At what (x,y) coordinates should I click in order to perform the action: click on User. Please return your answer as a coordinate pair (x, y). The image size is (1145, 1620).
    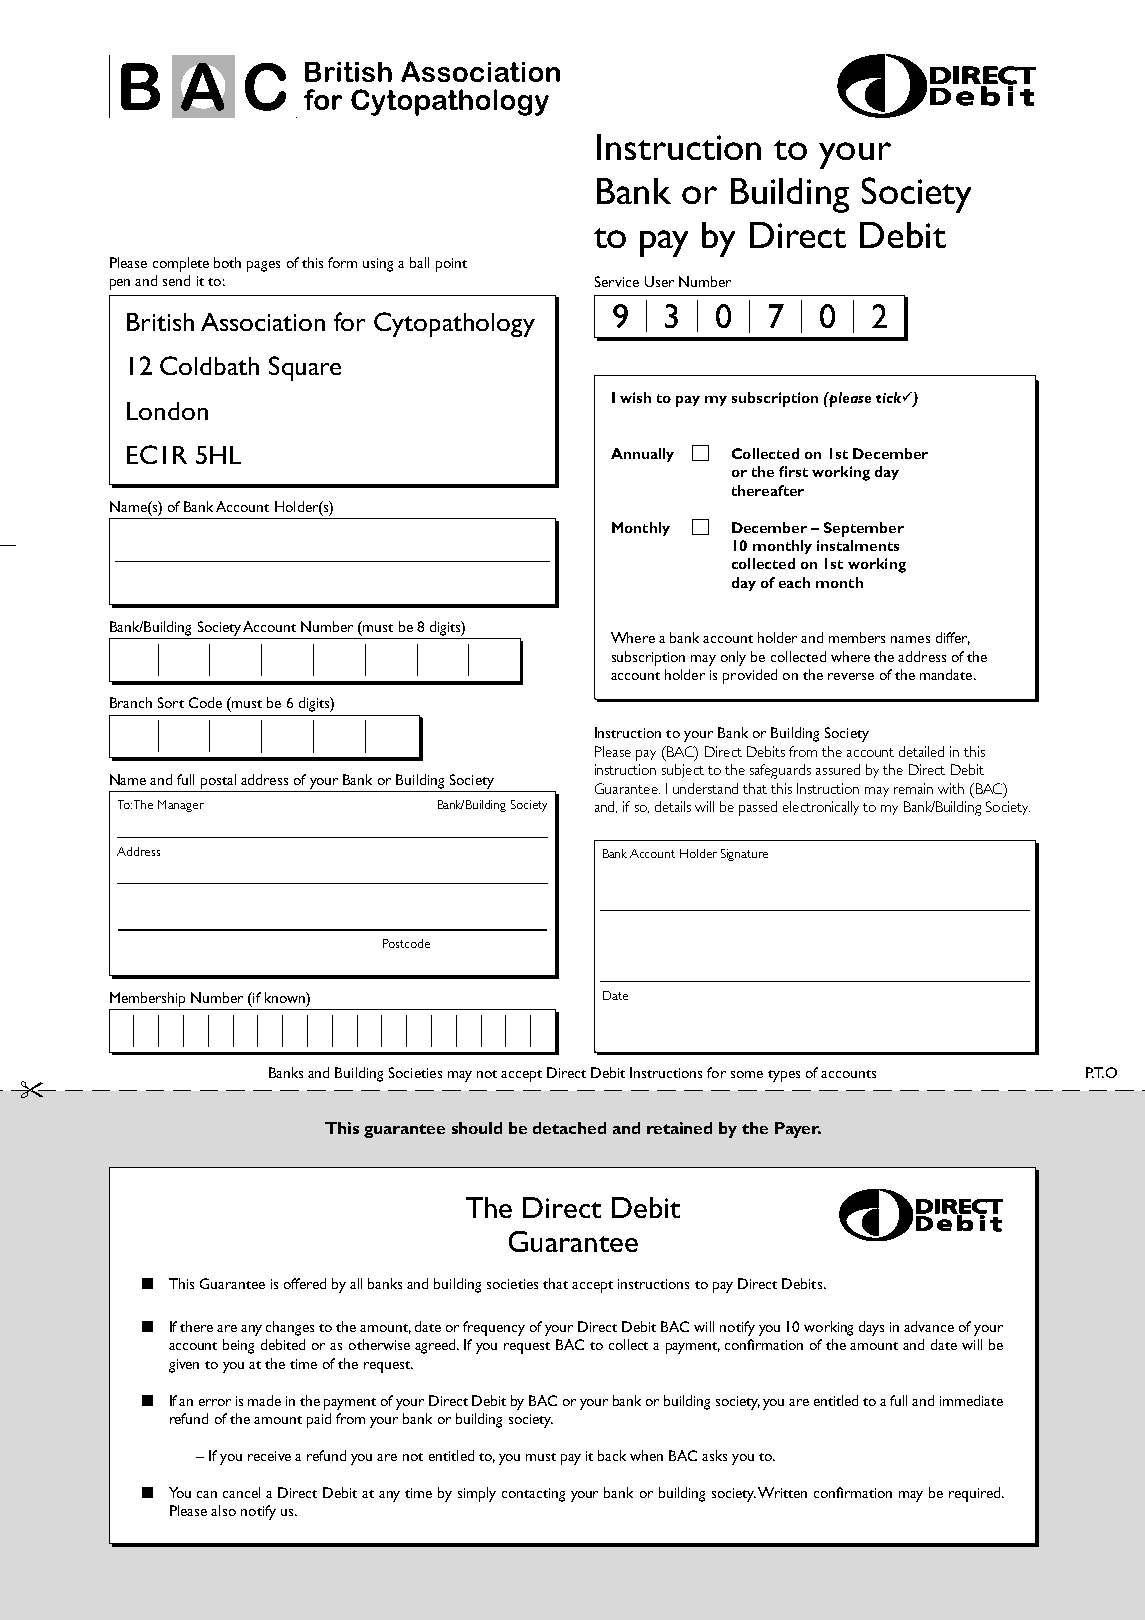
    Looking at the image, I should click on (659, 281).
